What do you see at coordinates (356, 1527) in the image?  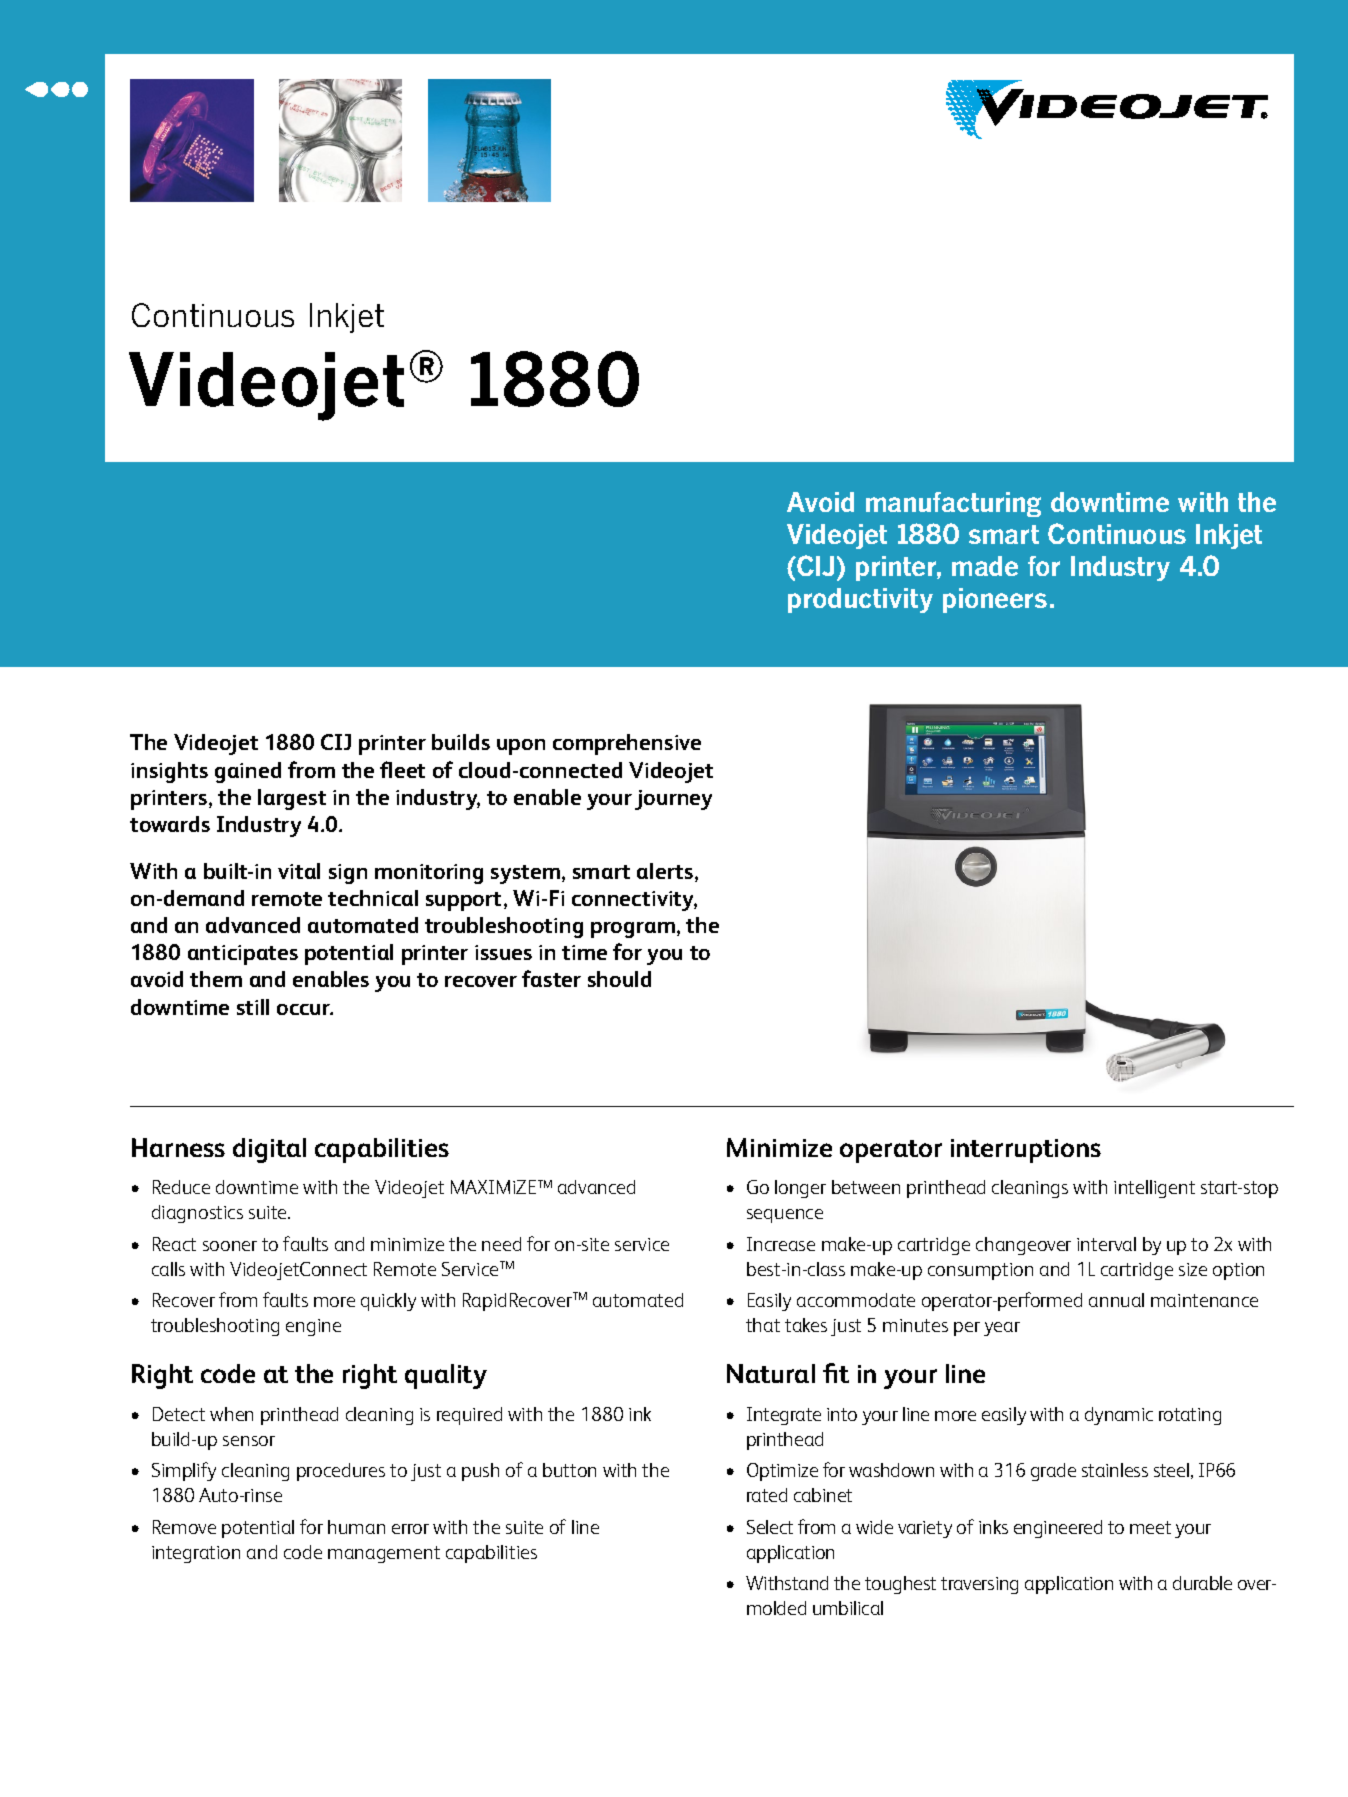 I see `human` at bounding box center [356, 1527].
